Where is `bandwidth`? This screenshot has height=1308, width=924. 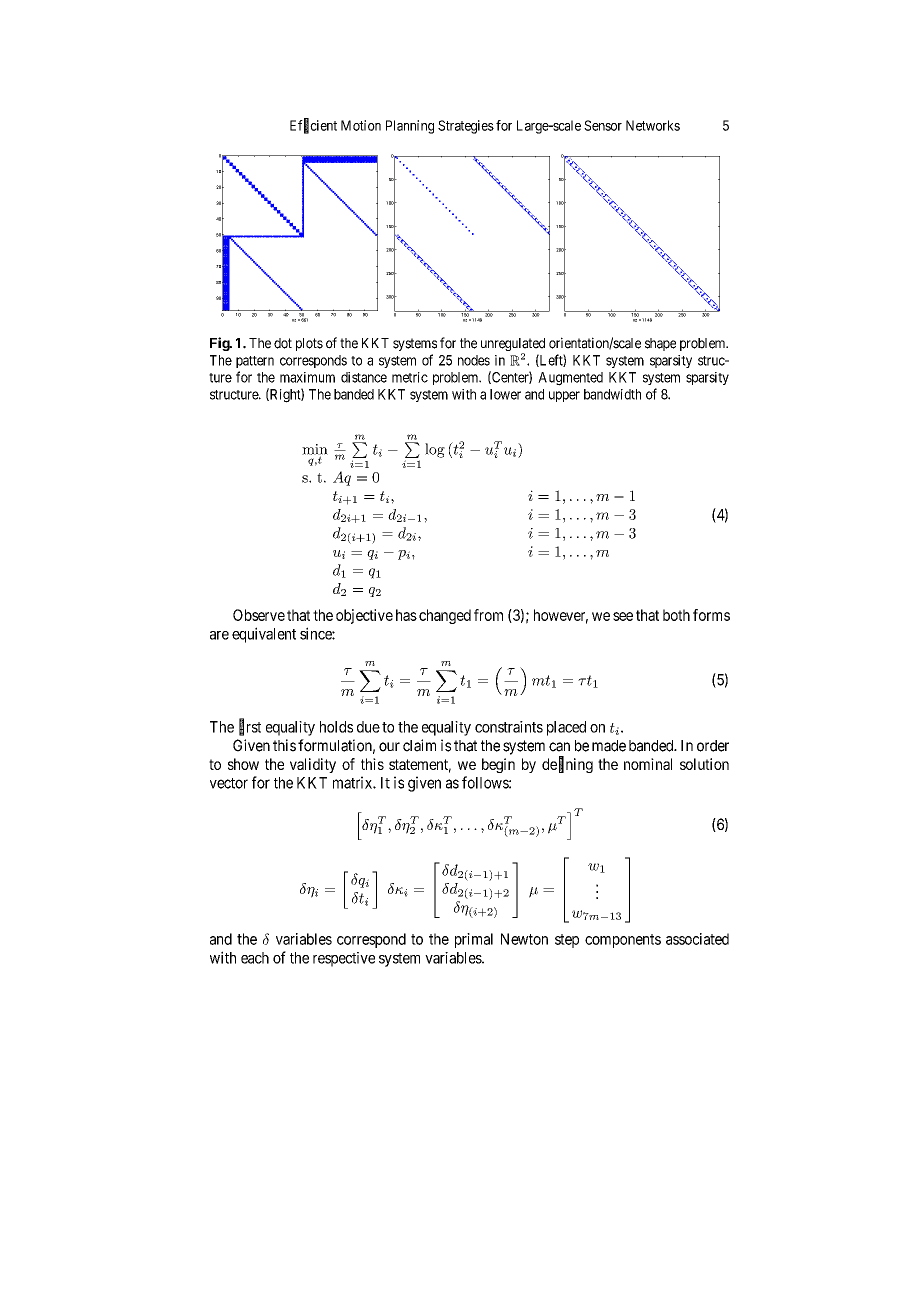 bandwidth is located at coordinates (612, 394).
